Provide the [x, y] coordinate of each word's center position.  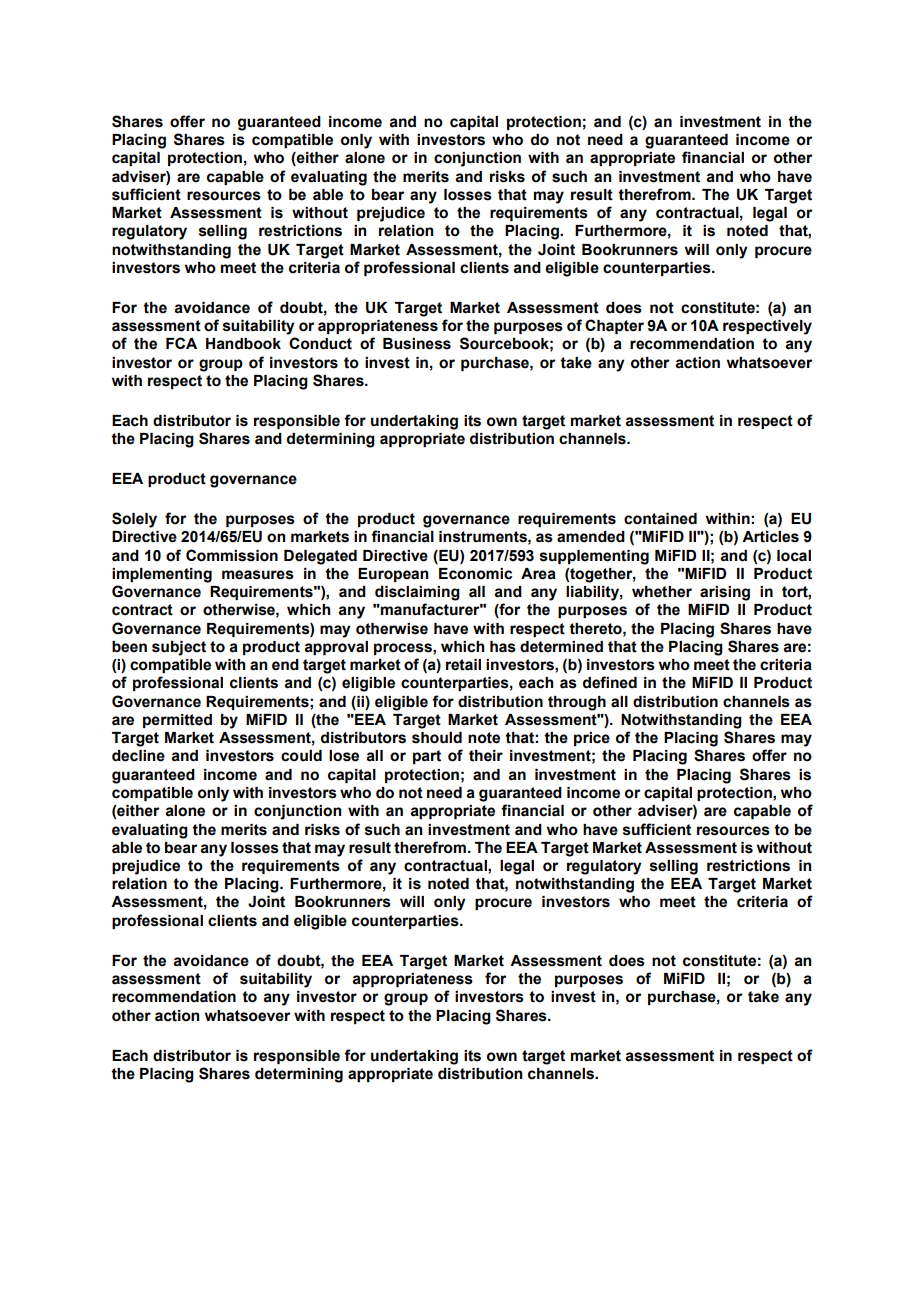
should [437, 738]
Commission [232, 555]
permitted [177, 721]
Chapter [614, 326]
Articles [770, 537]
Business [417, 344]
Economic [475, 574]
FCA [181, 343]
